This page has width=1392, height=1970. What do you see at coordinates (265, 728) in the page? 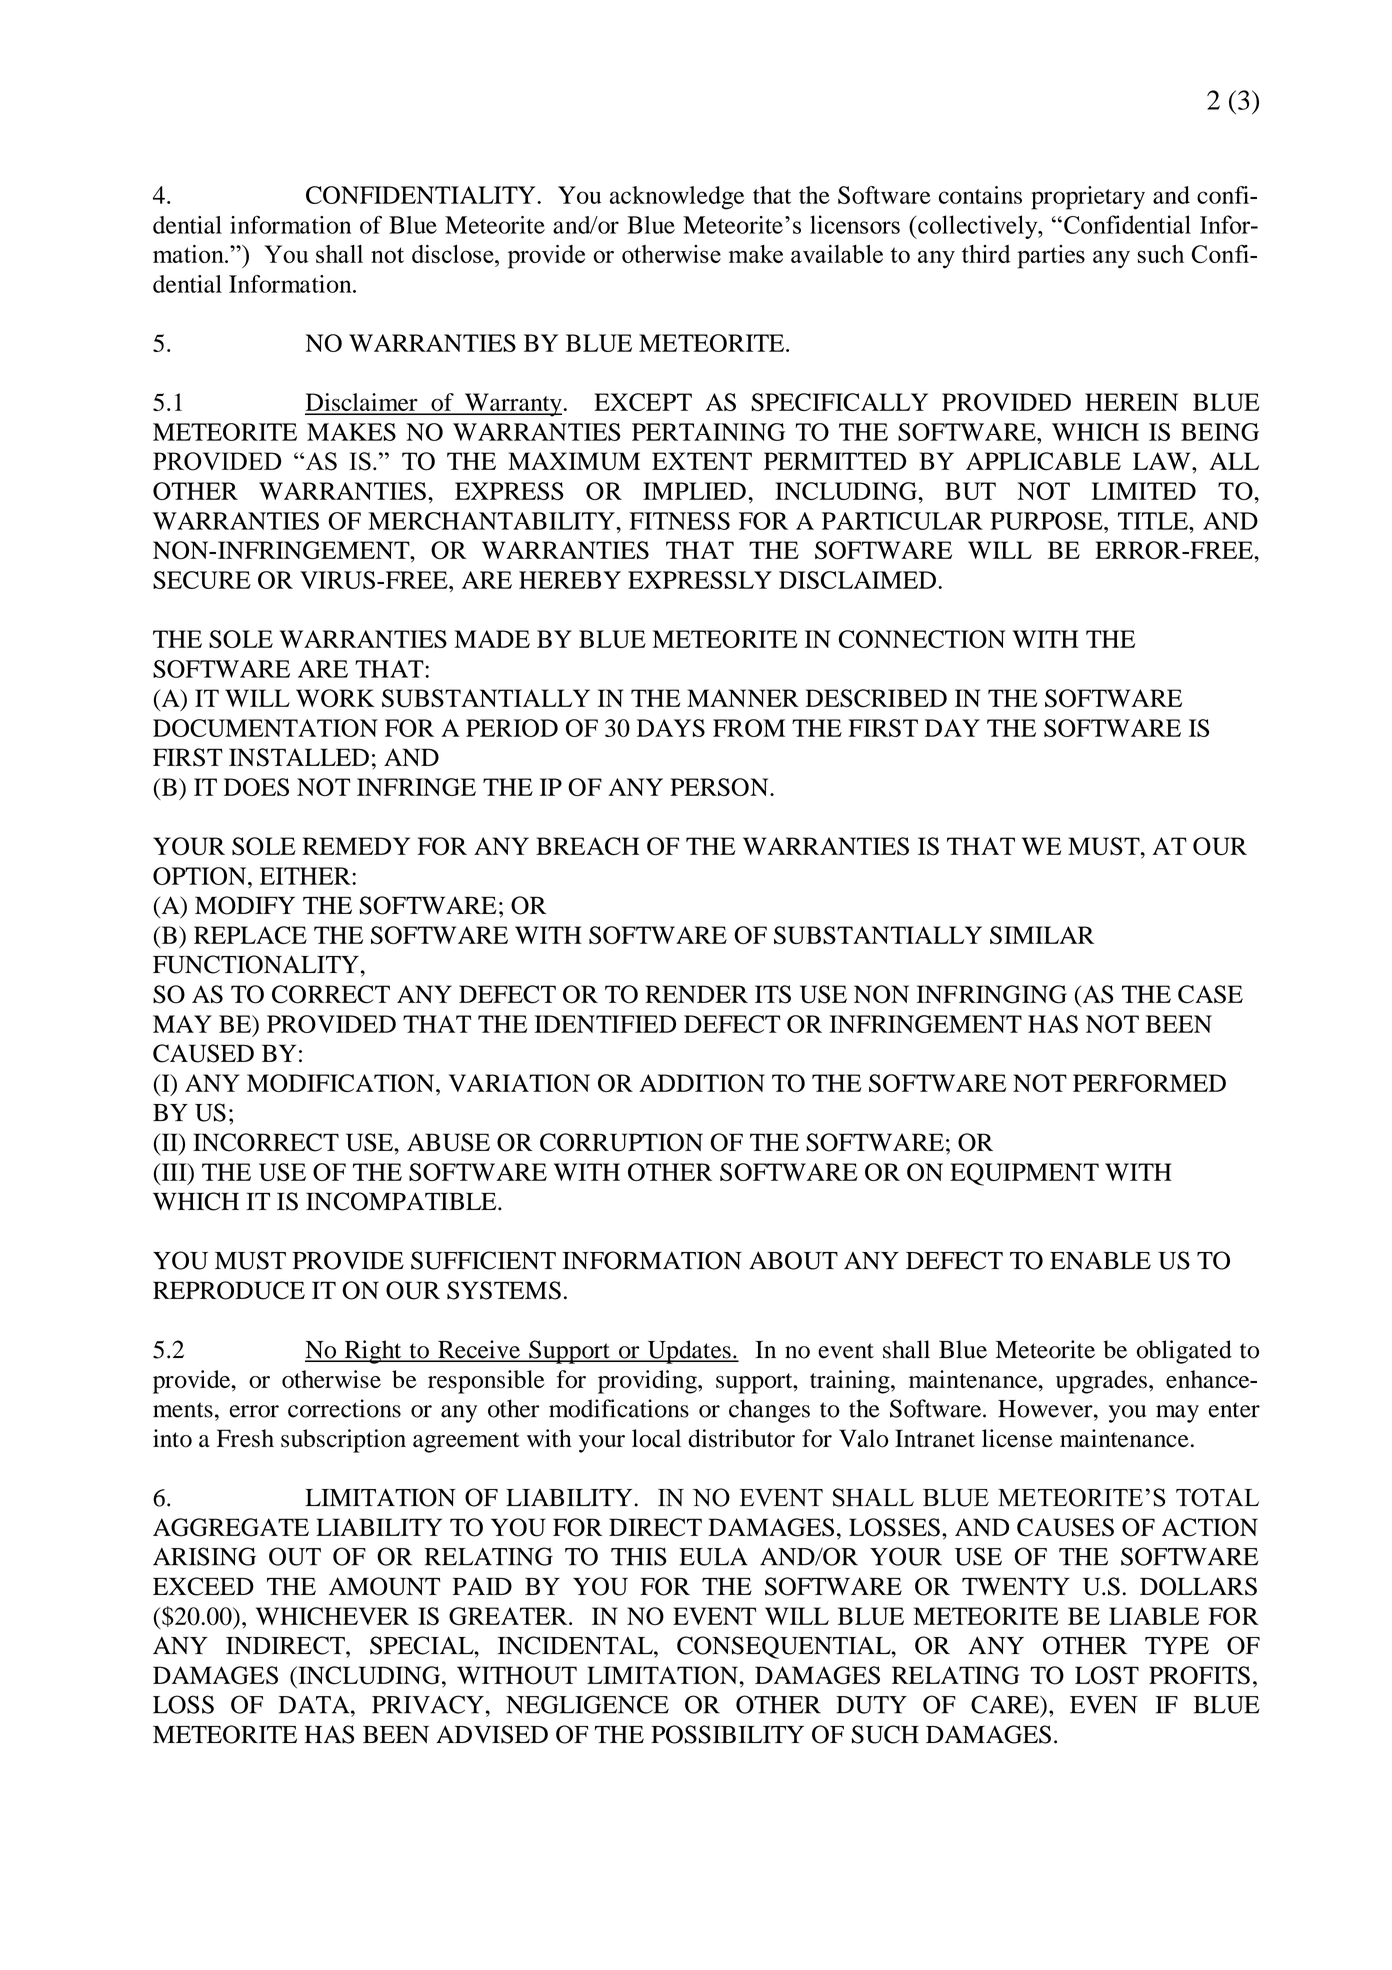
I see `DOCUMENTATION` at bounding box center [265, 728].
